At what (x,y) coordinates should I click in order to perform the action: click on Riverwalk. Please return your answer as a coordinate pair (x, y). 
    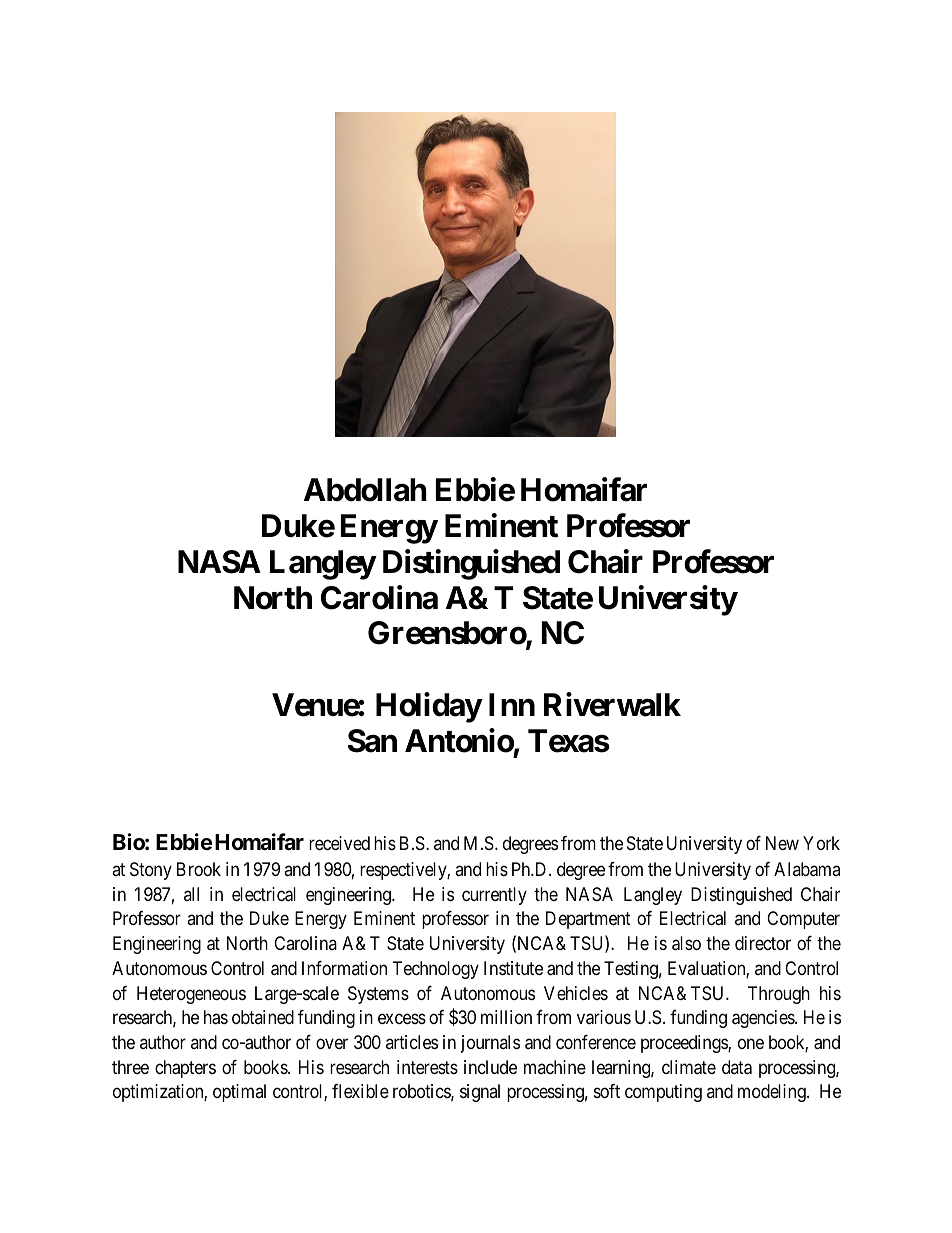
    Looking at the image, I should click on (612, 705).
